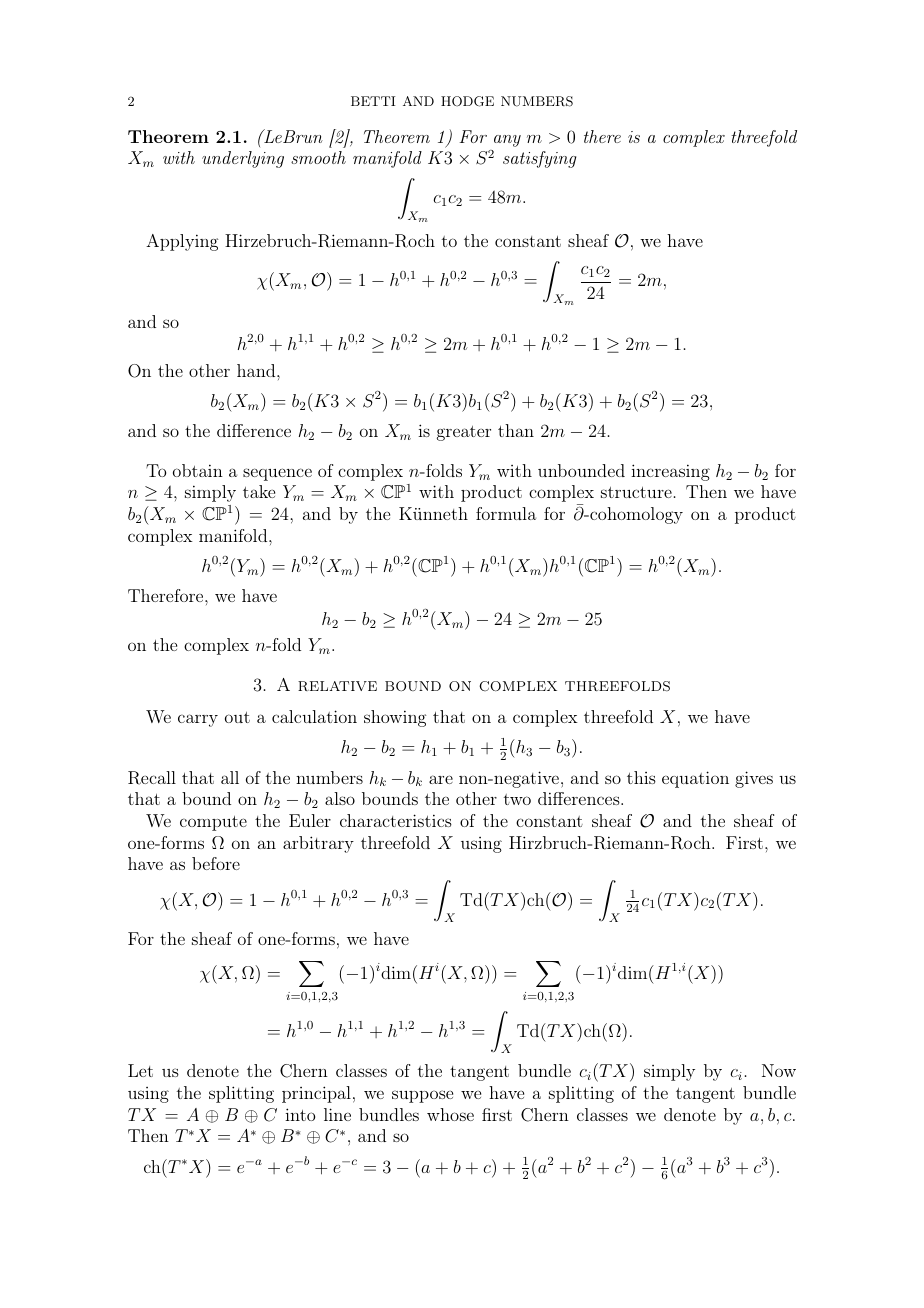 Image resolution: width=924 pixels, height=1308 pixels. I want to click on whose, so click(450, 1114).
